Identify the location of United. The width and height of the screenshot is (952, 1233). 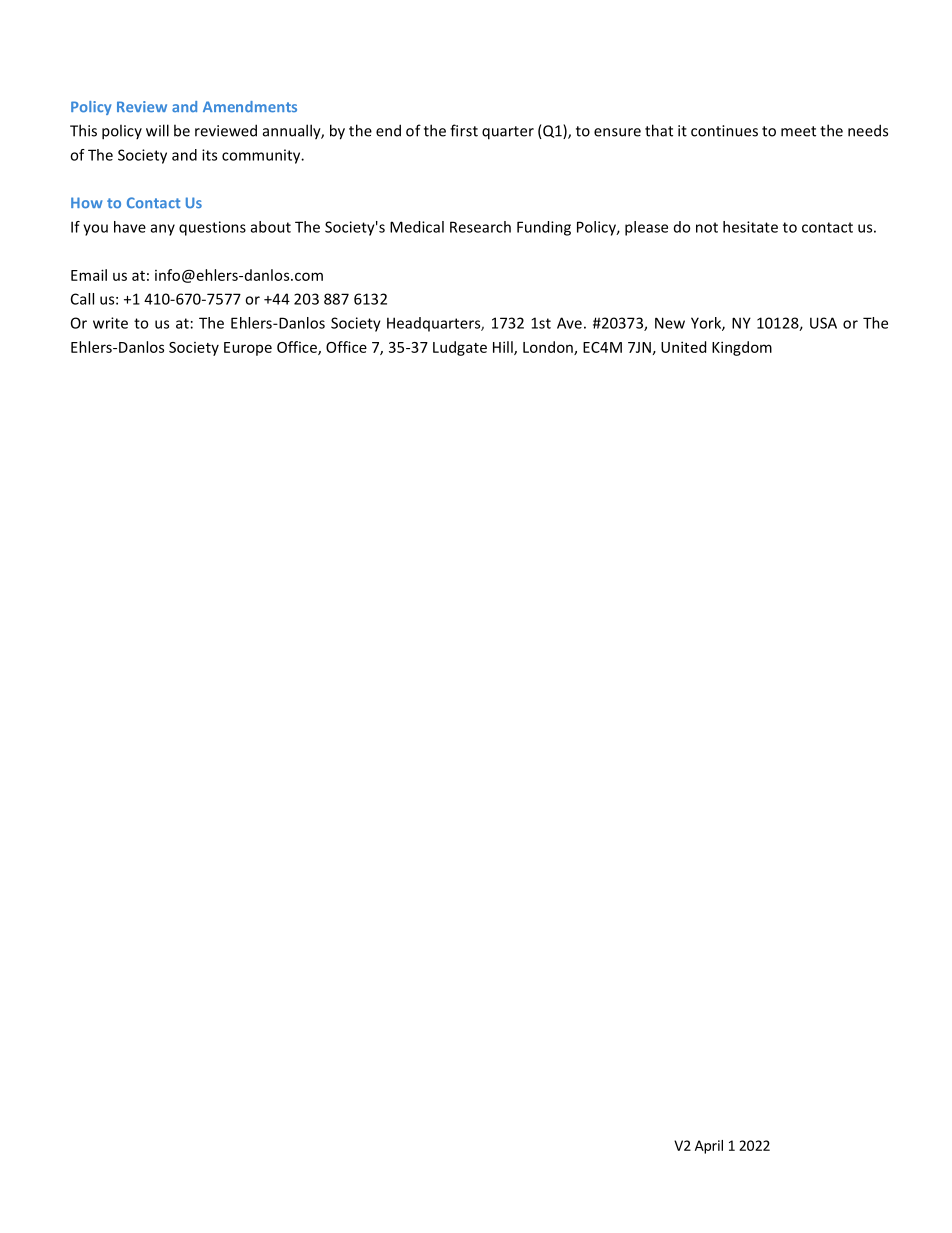
(683, 347).
